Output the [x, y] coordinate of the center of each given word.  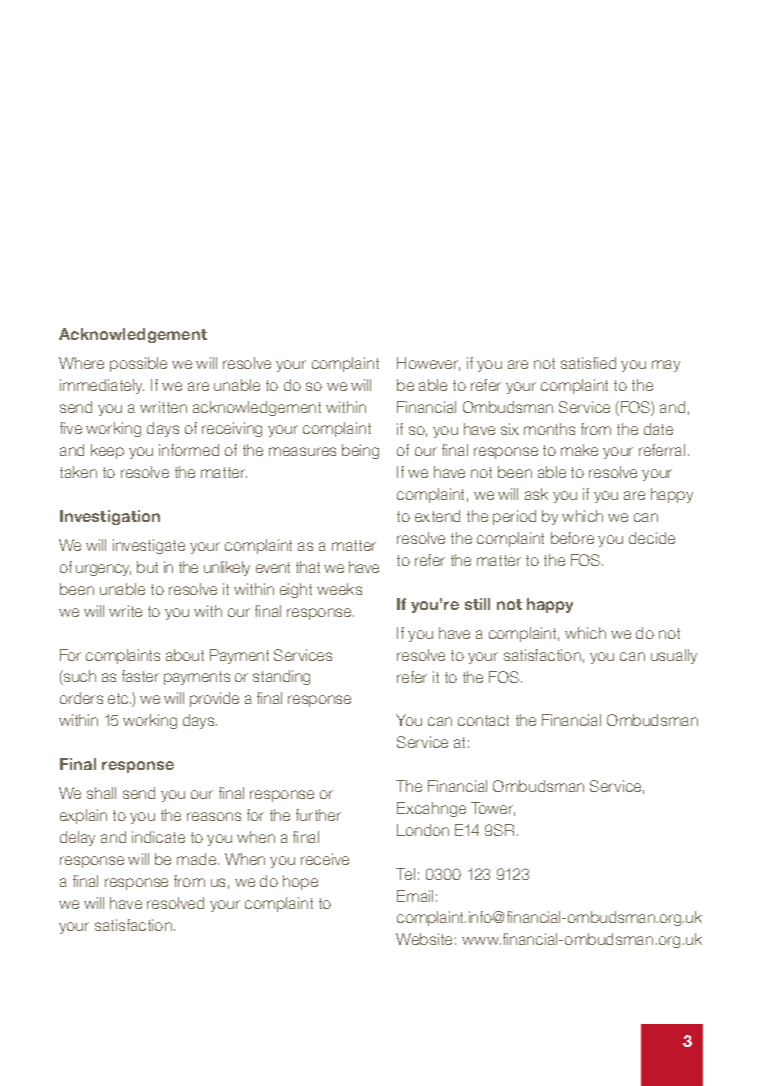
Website [424, 939]
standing [281, 677]
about [185, 655]
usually [674, 656]
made [198, 859]
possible [138, 364]
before [572, 538]
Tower [493, 809]
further [318, 815]
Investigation [110, 517]
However [428, 364]
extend [437, 516]
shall [101, 793]
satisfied [588, 363]
